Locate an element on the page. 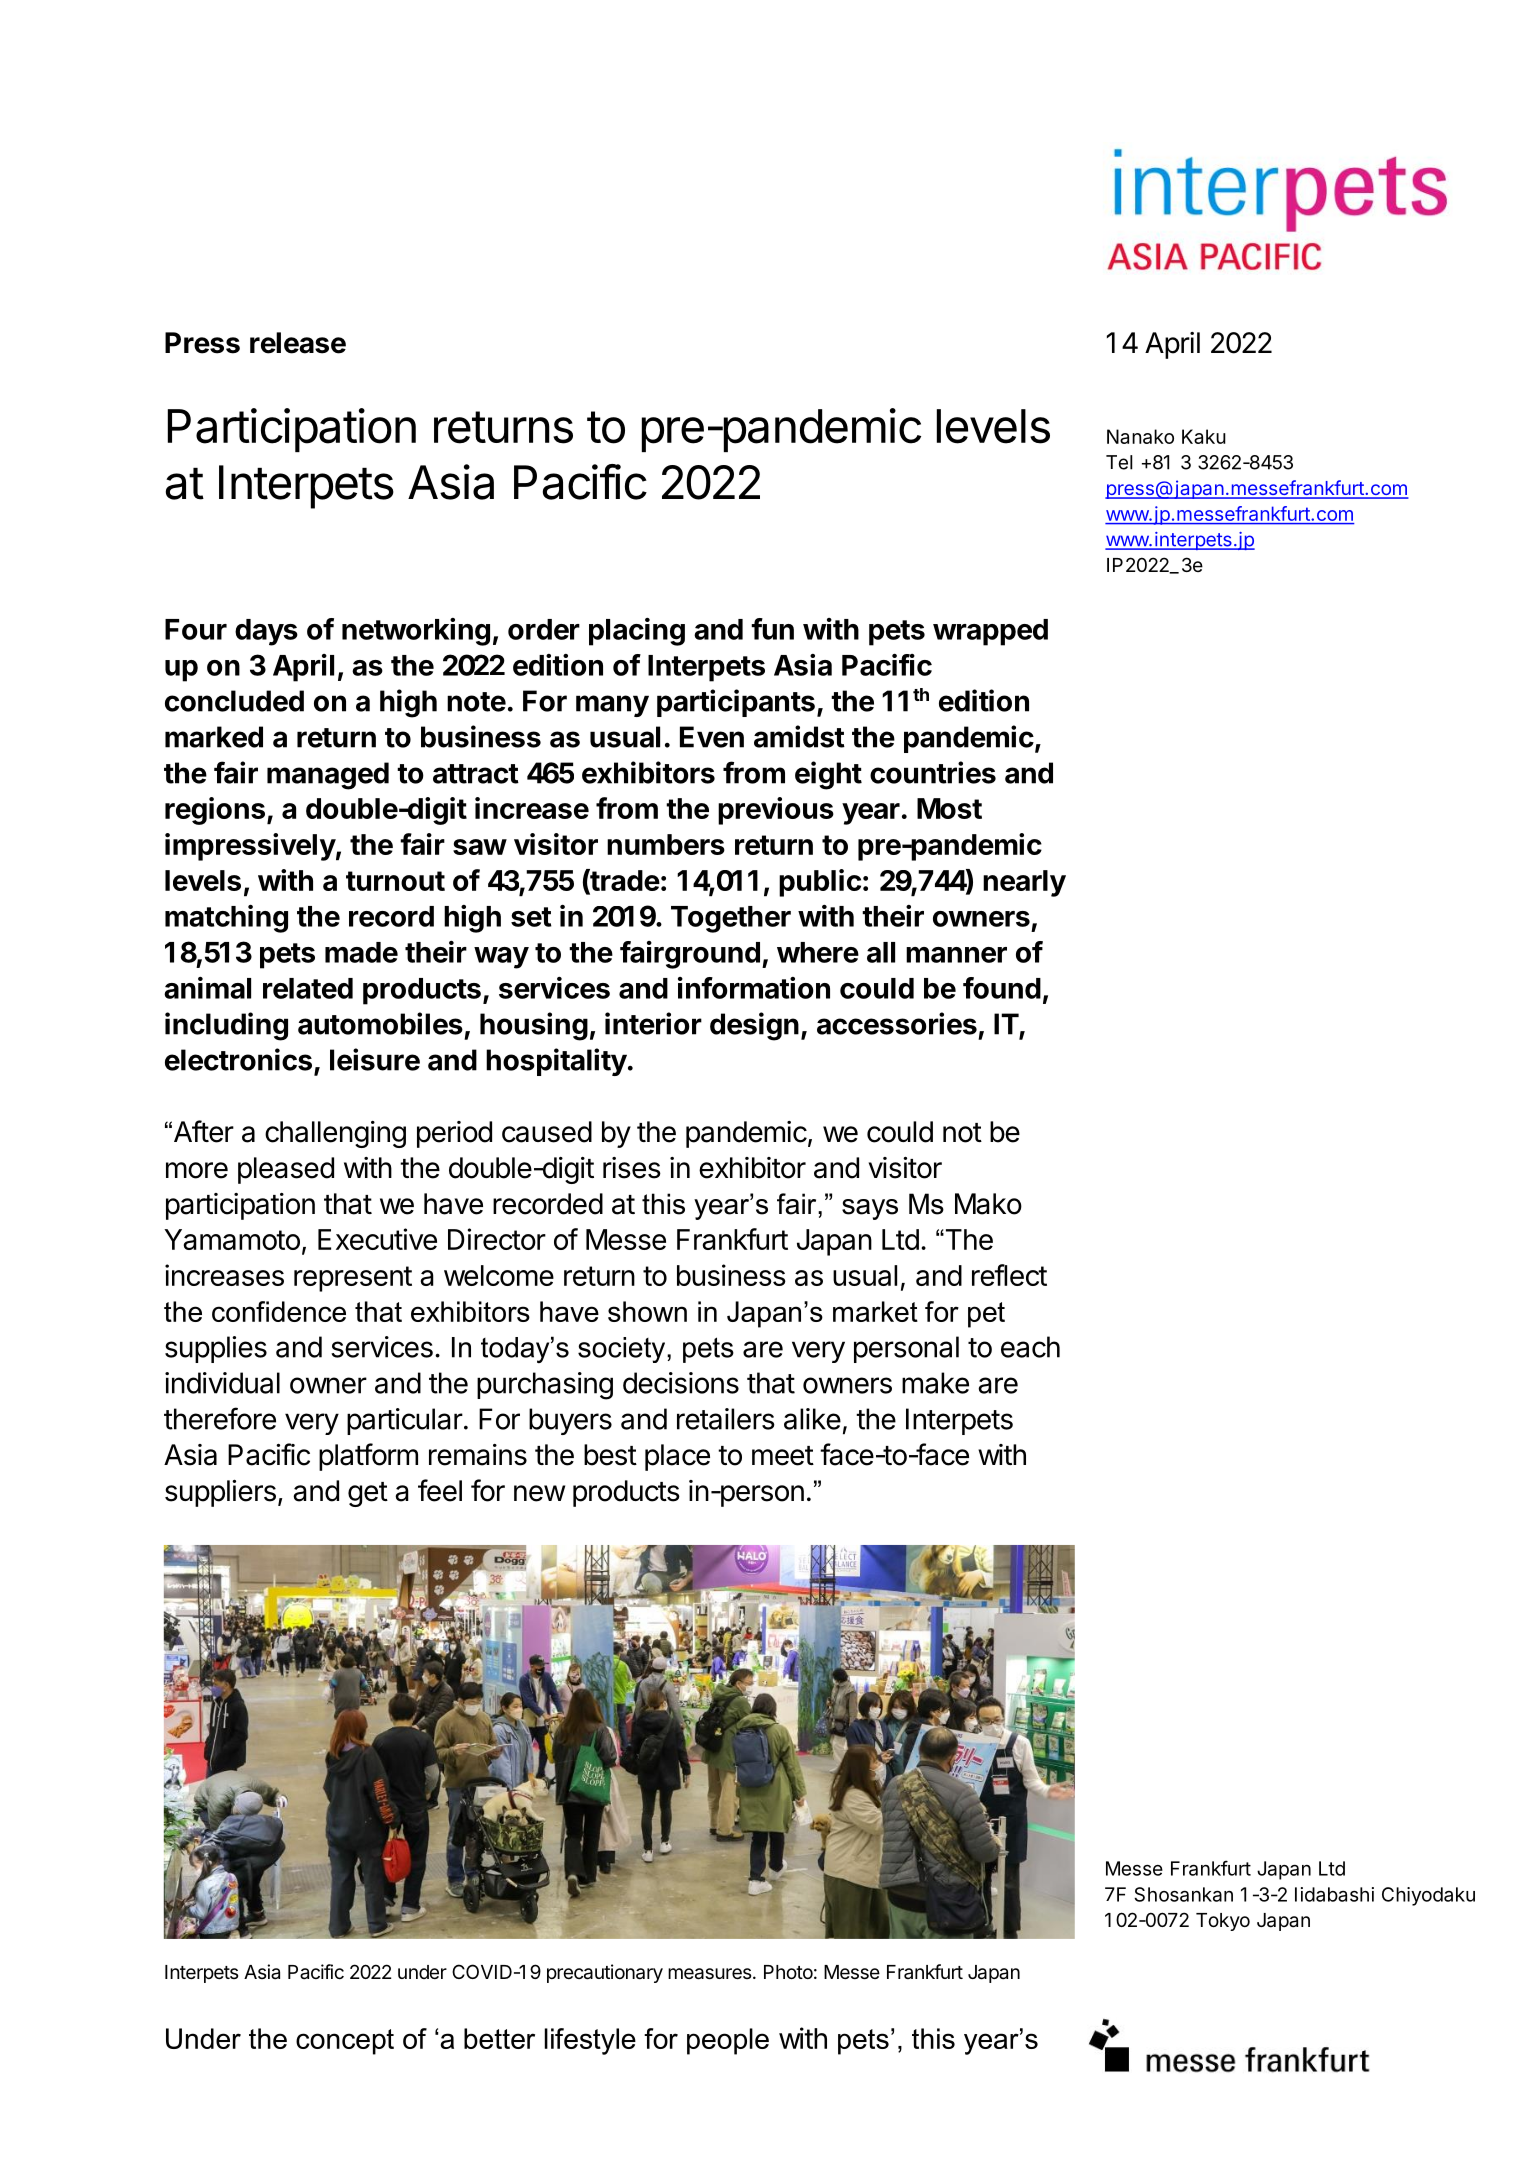 This document has height=2159, width=1526. fun is located at coordinates (772, 629).
